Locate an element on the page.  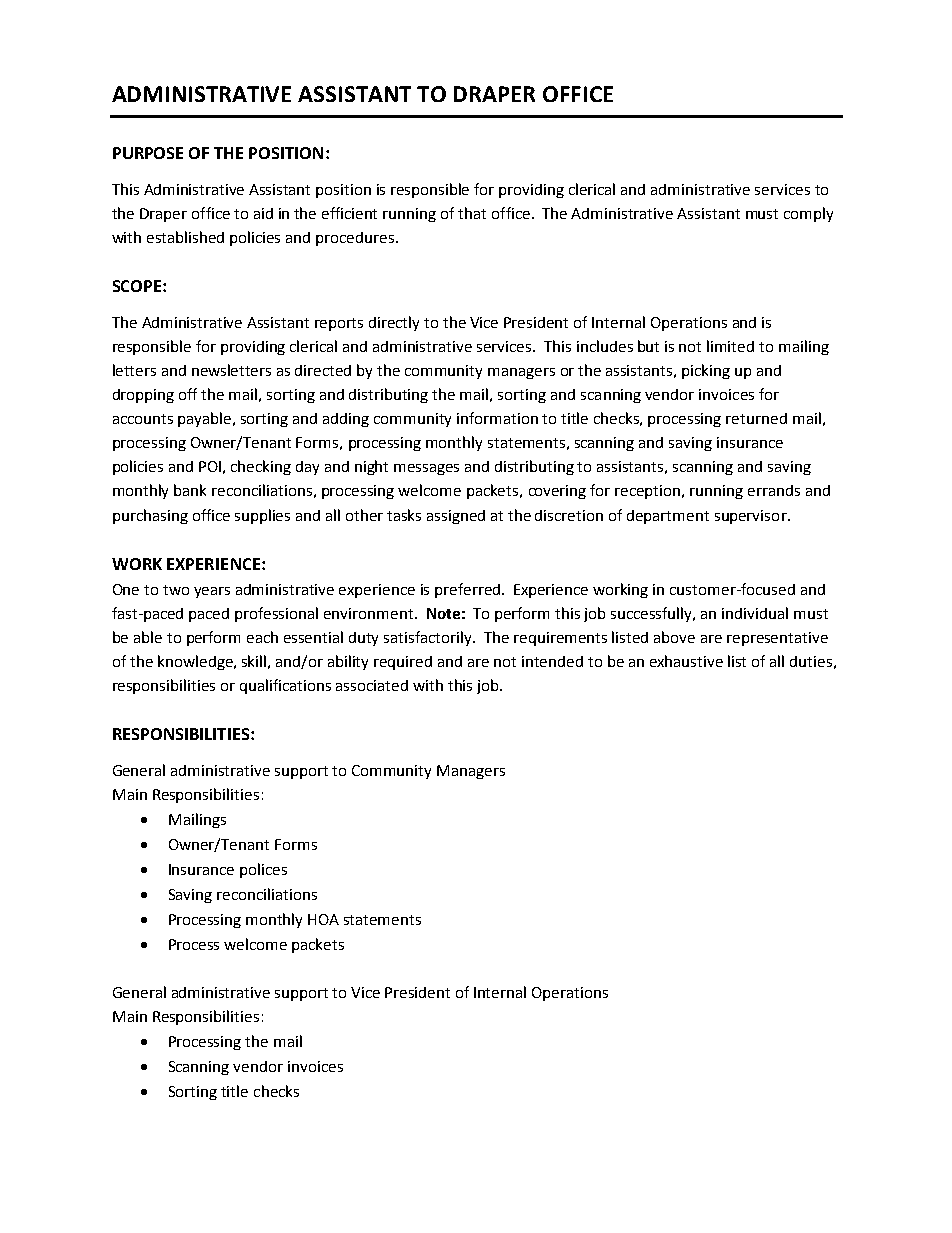
HOA is located at coordinates (323, 919).
